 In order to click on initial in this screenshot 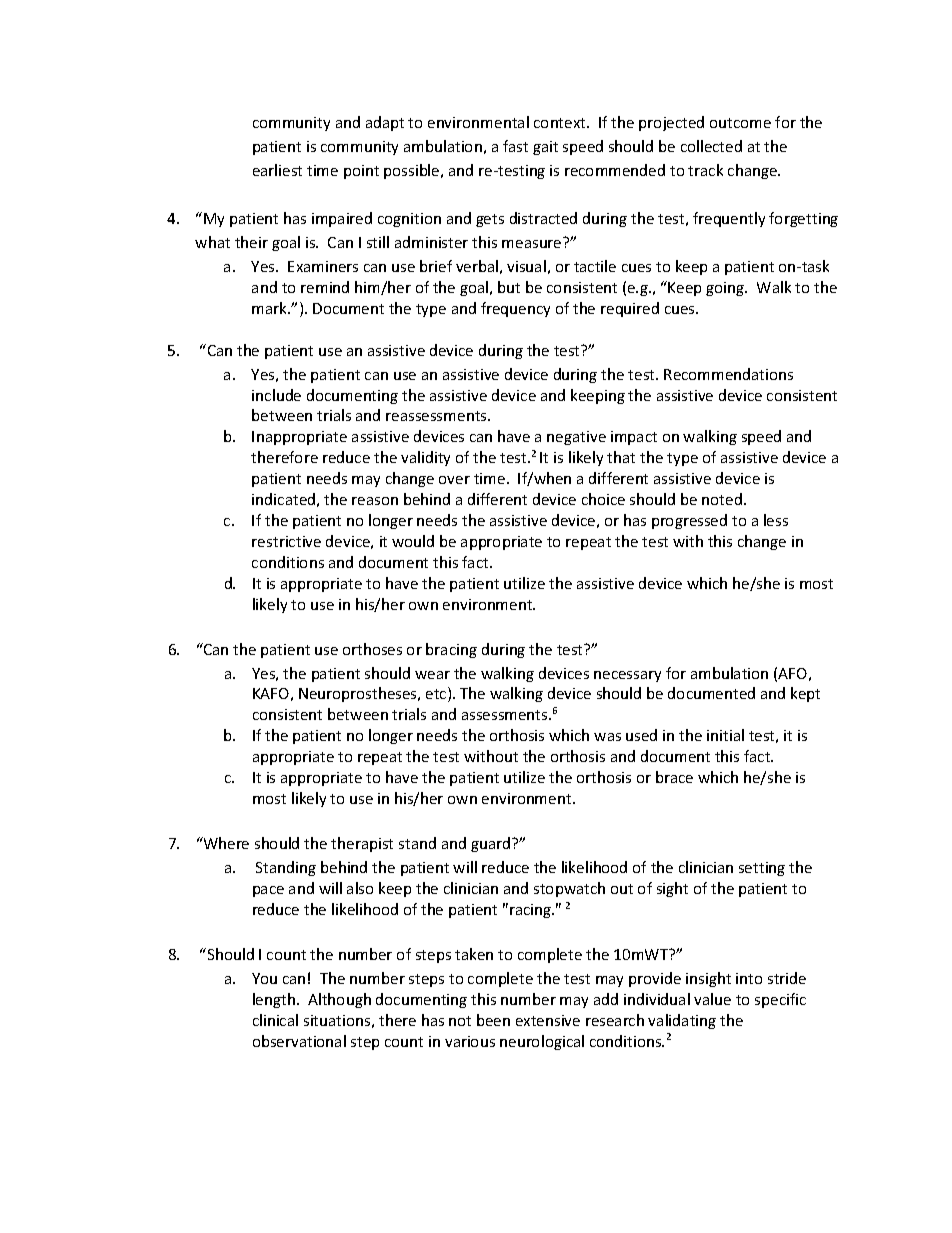, I will do `click(725, 735)`.
